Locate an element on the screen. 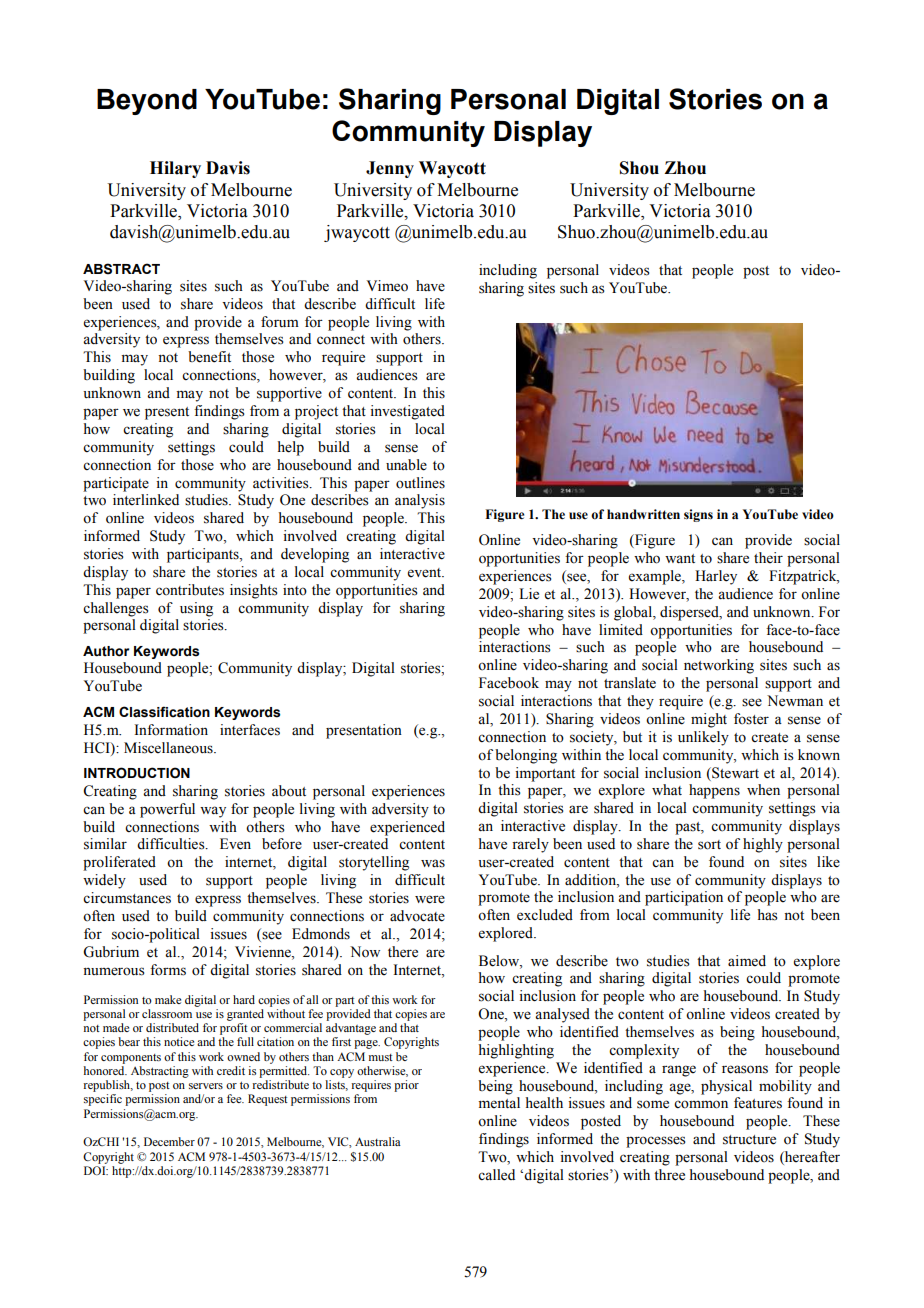 The image size is (924, 1308). was is located at coordinates (433, 863).
